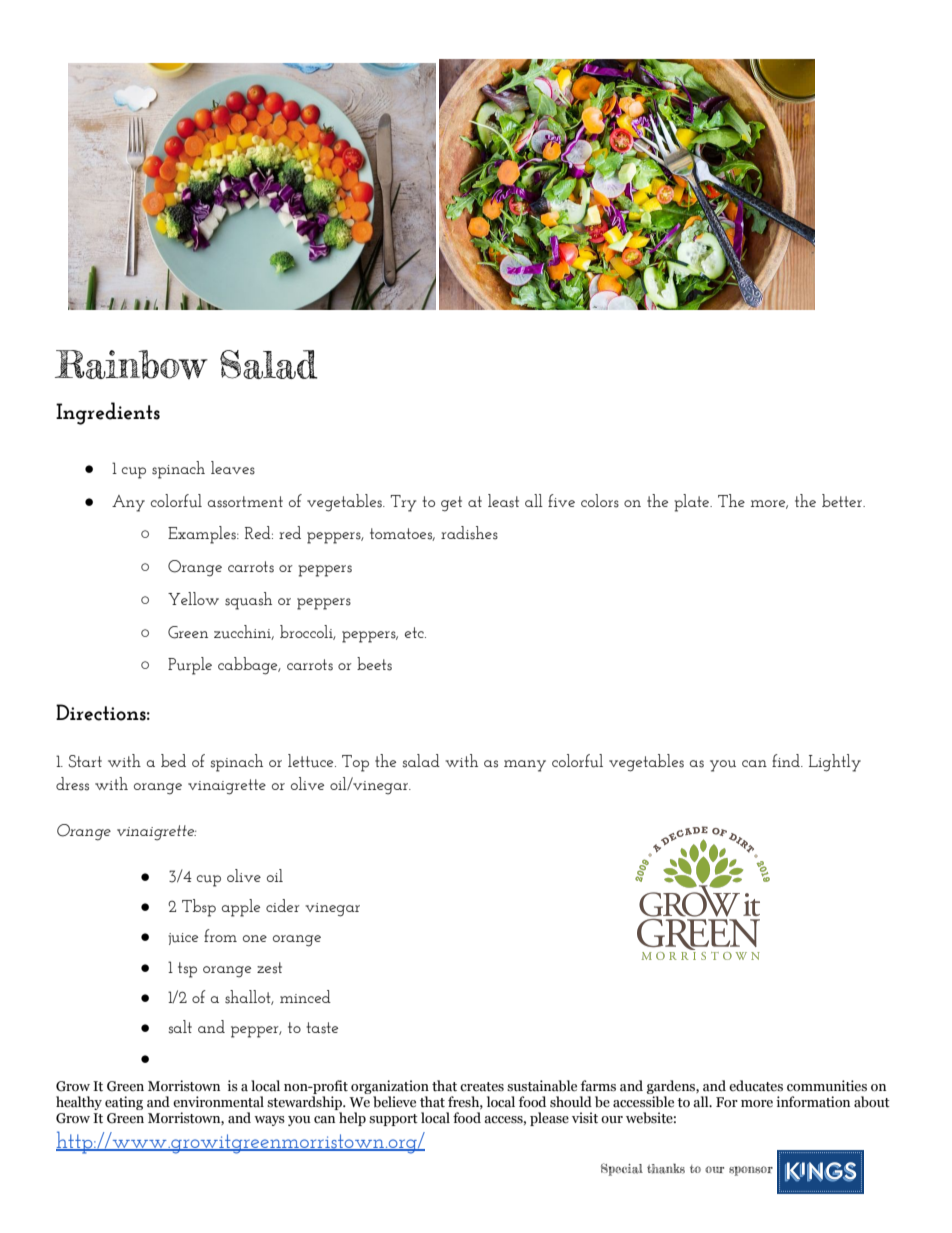 Image resolution: width=952 pixels, height=1233 pixels. What do you see at coordinates (756, 1086) in the page?
I see `educates` at bounding box center [756, 1086].
